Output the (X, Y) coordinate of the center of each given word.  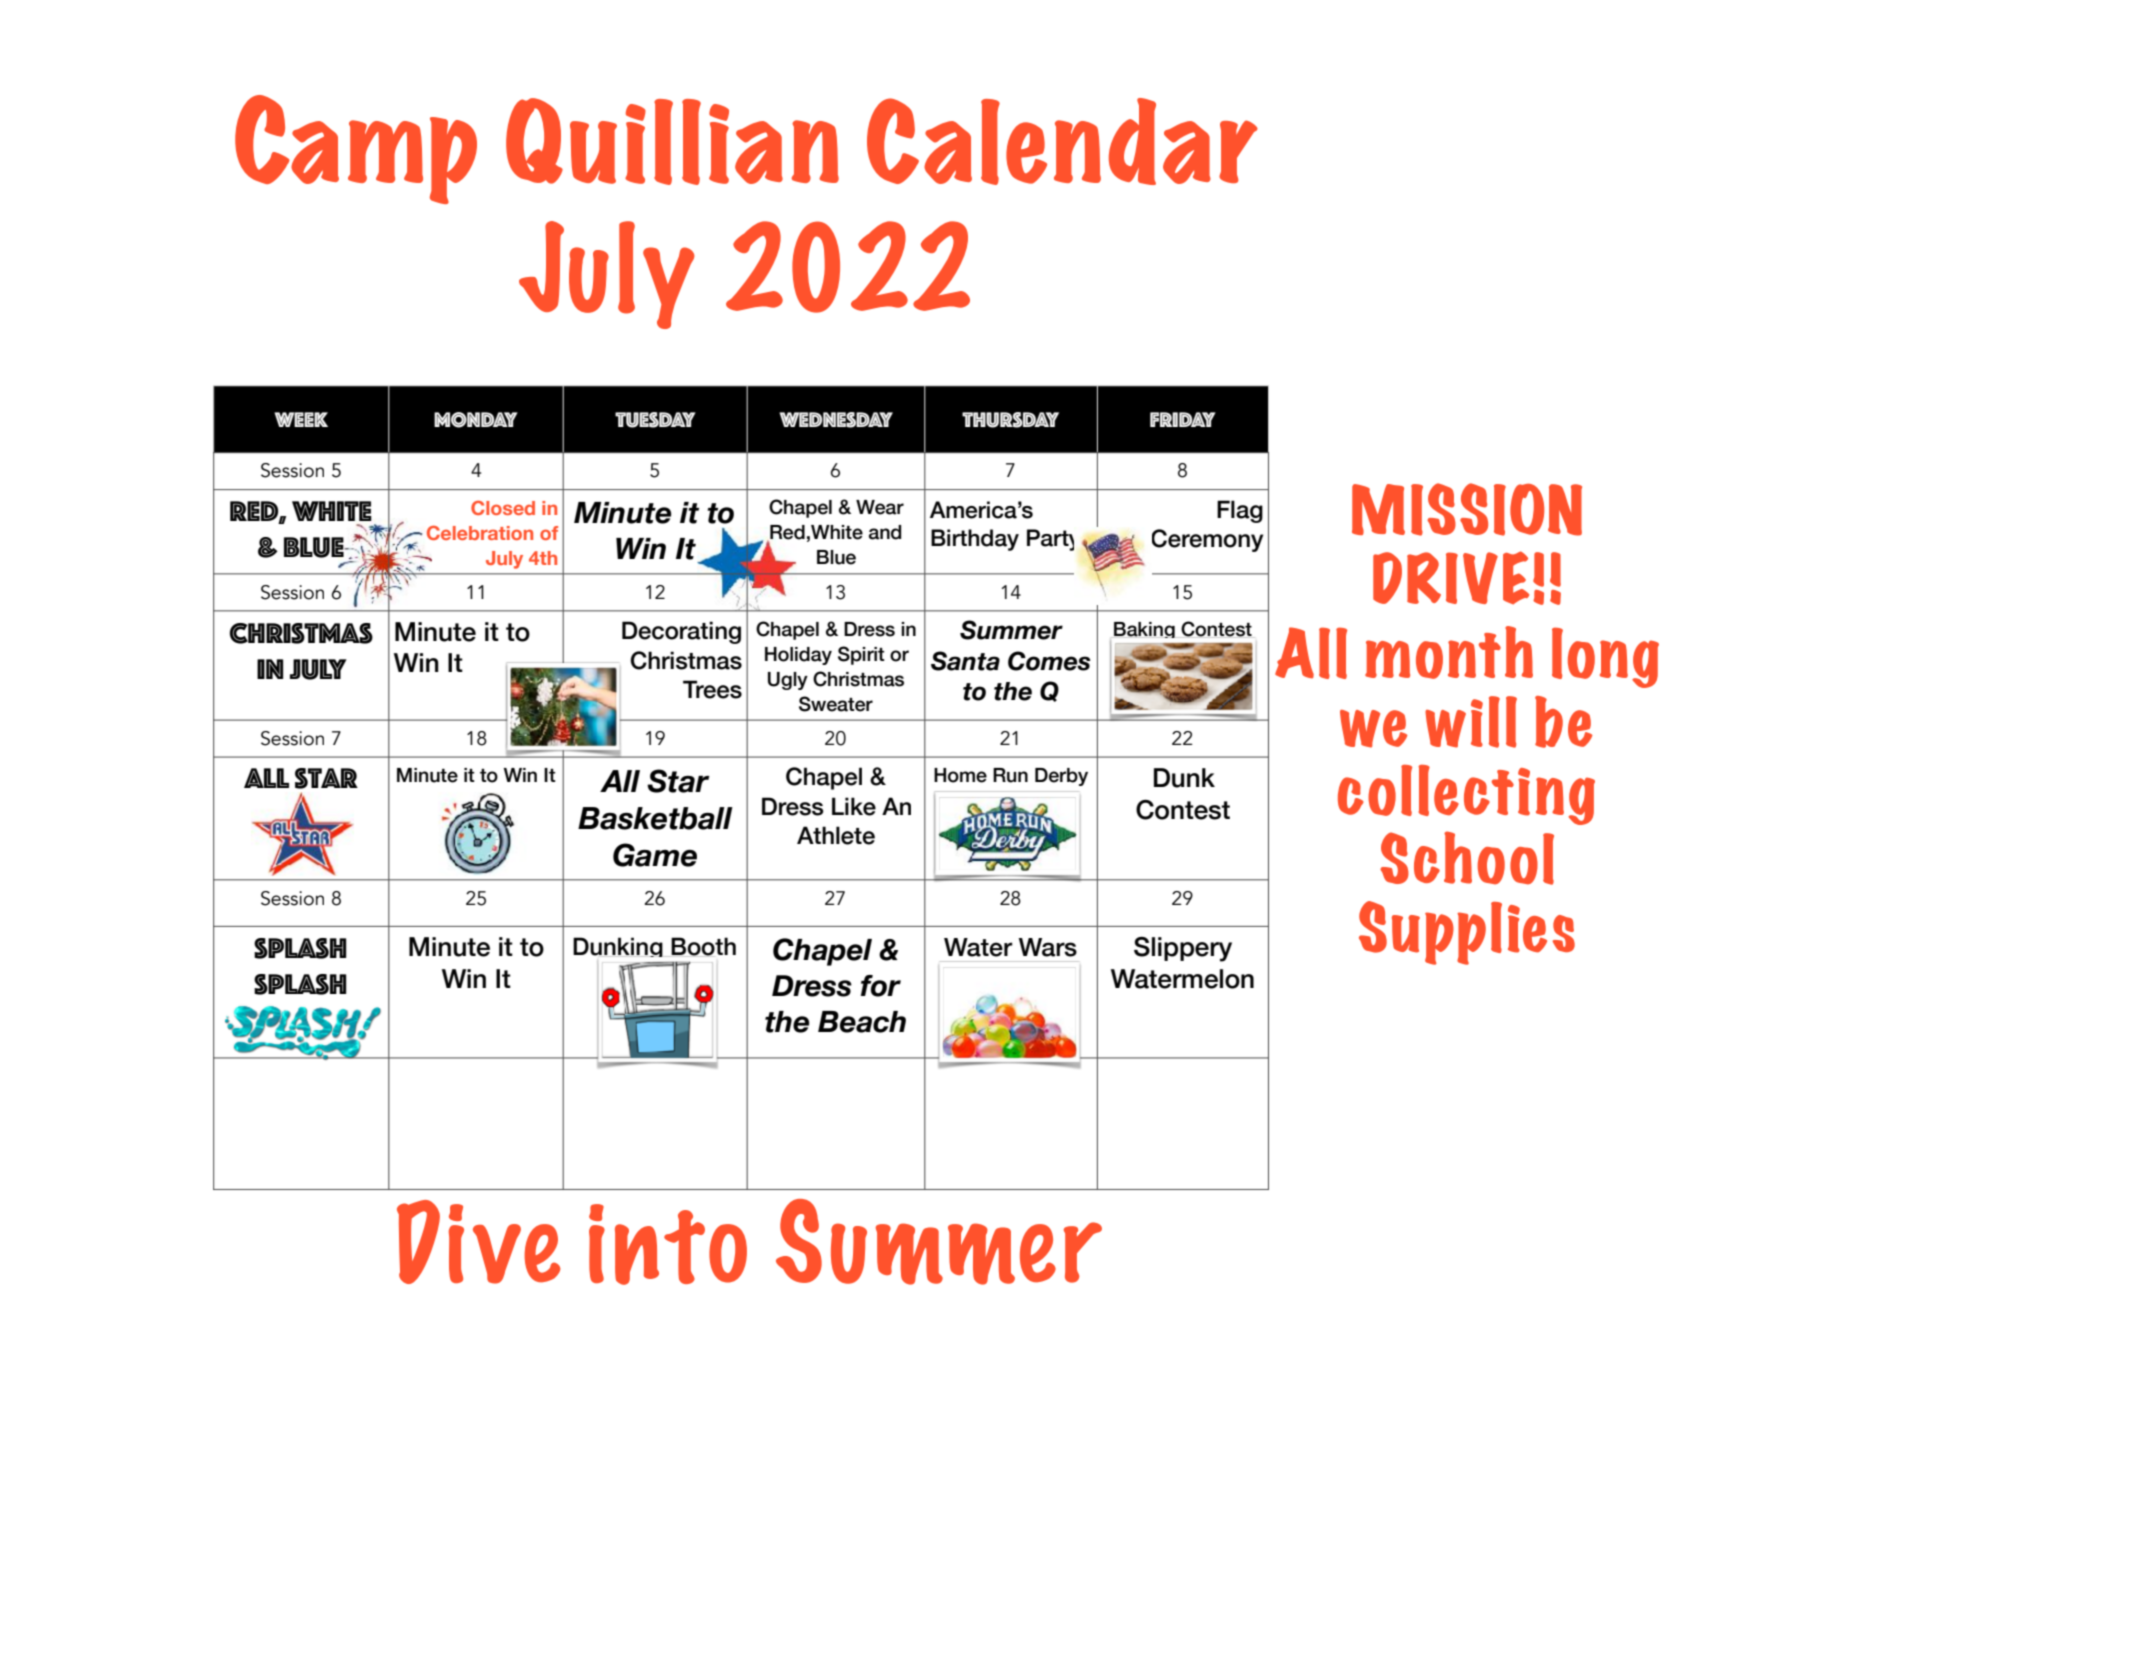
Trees (712, 689)
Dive (479, 1242)
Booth (703, 947)
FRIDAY (1183, 419)
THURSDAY (1010, 420)
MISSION (1467, 509)
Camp (356, 149)
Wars (1048, 947)
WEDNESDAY (836, 420)
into (668, 1244)
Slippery (1183, 949)
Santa (965, 661)
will (1471, 722)
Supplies (1467, 933)
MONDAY (476, 420)
